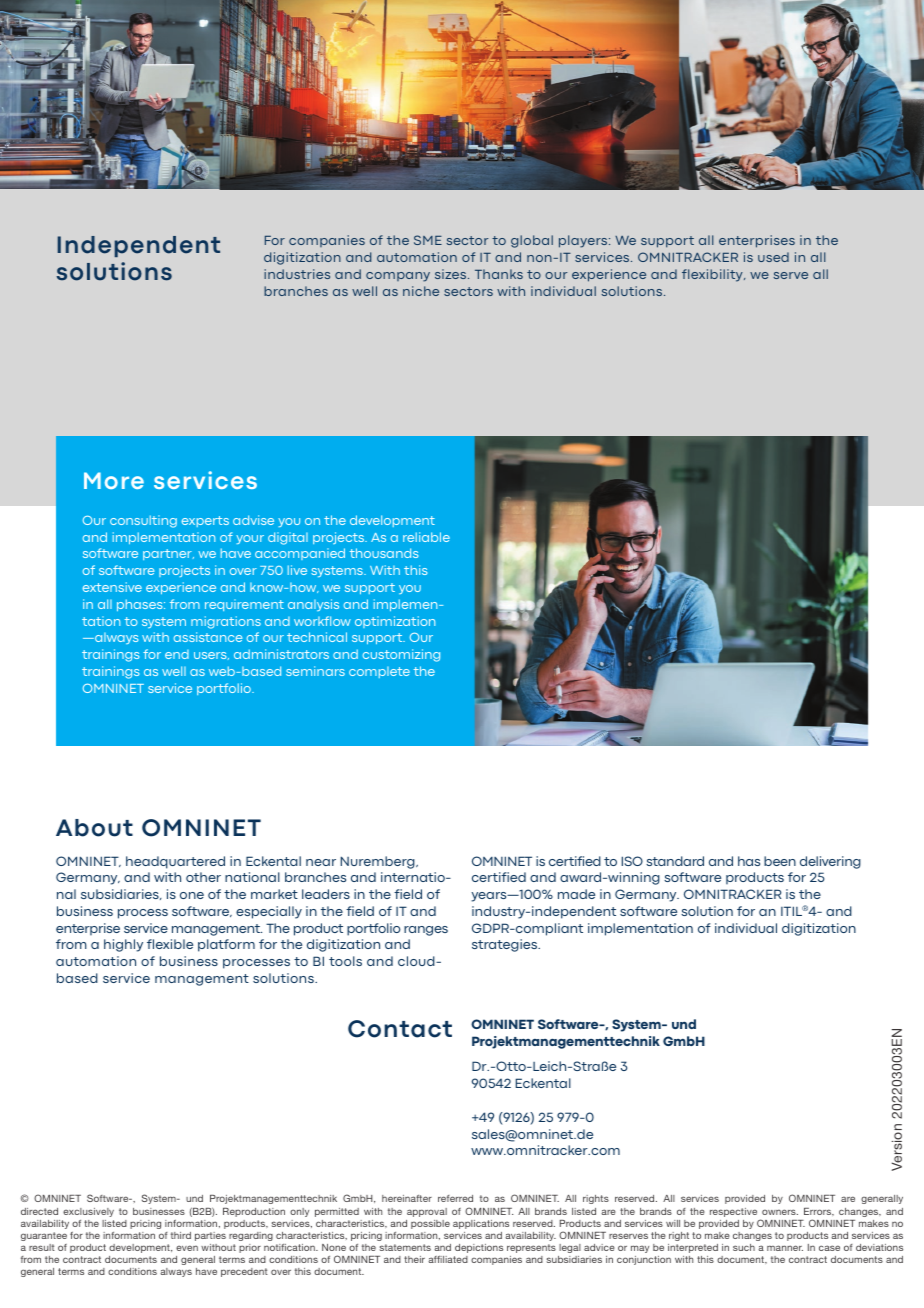 The height and width of the page is (1308, 924). I want to click on consulting, so click(143, 521).
